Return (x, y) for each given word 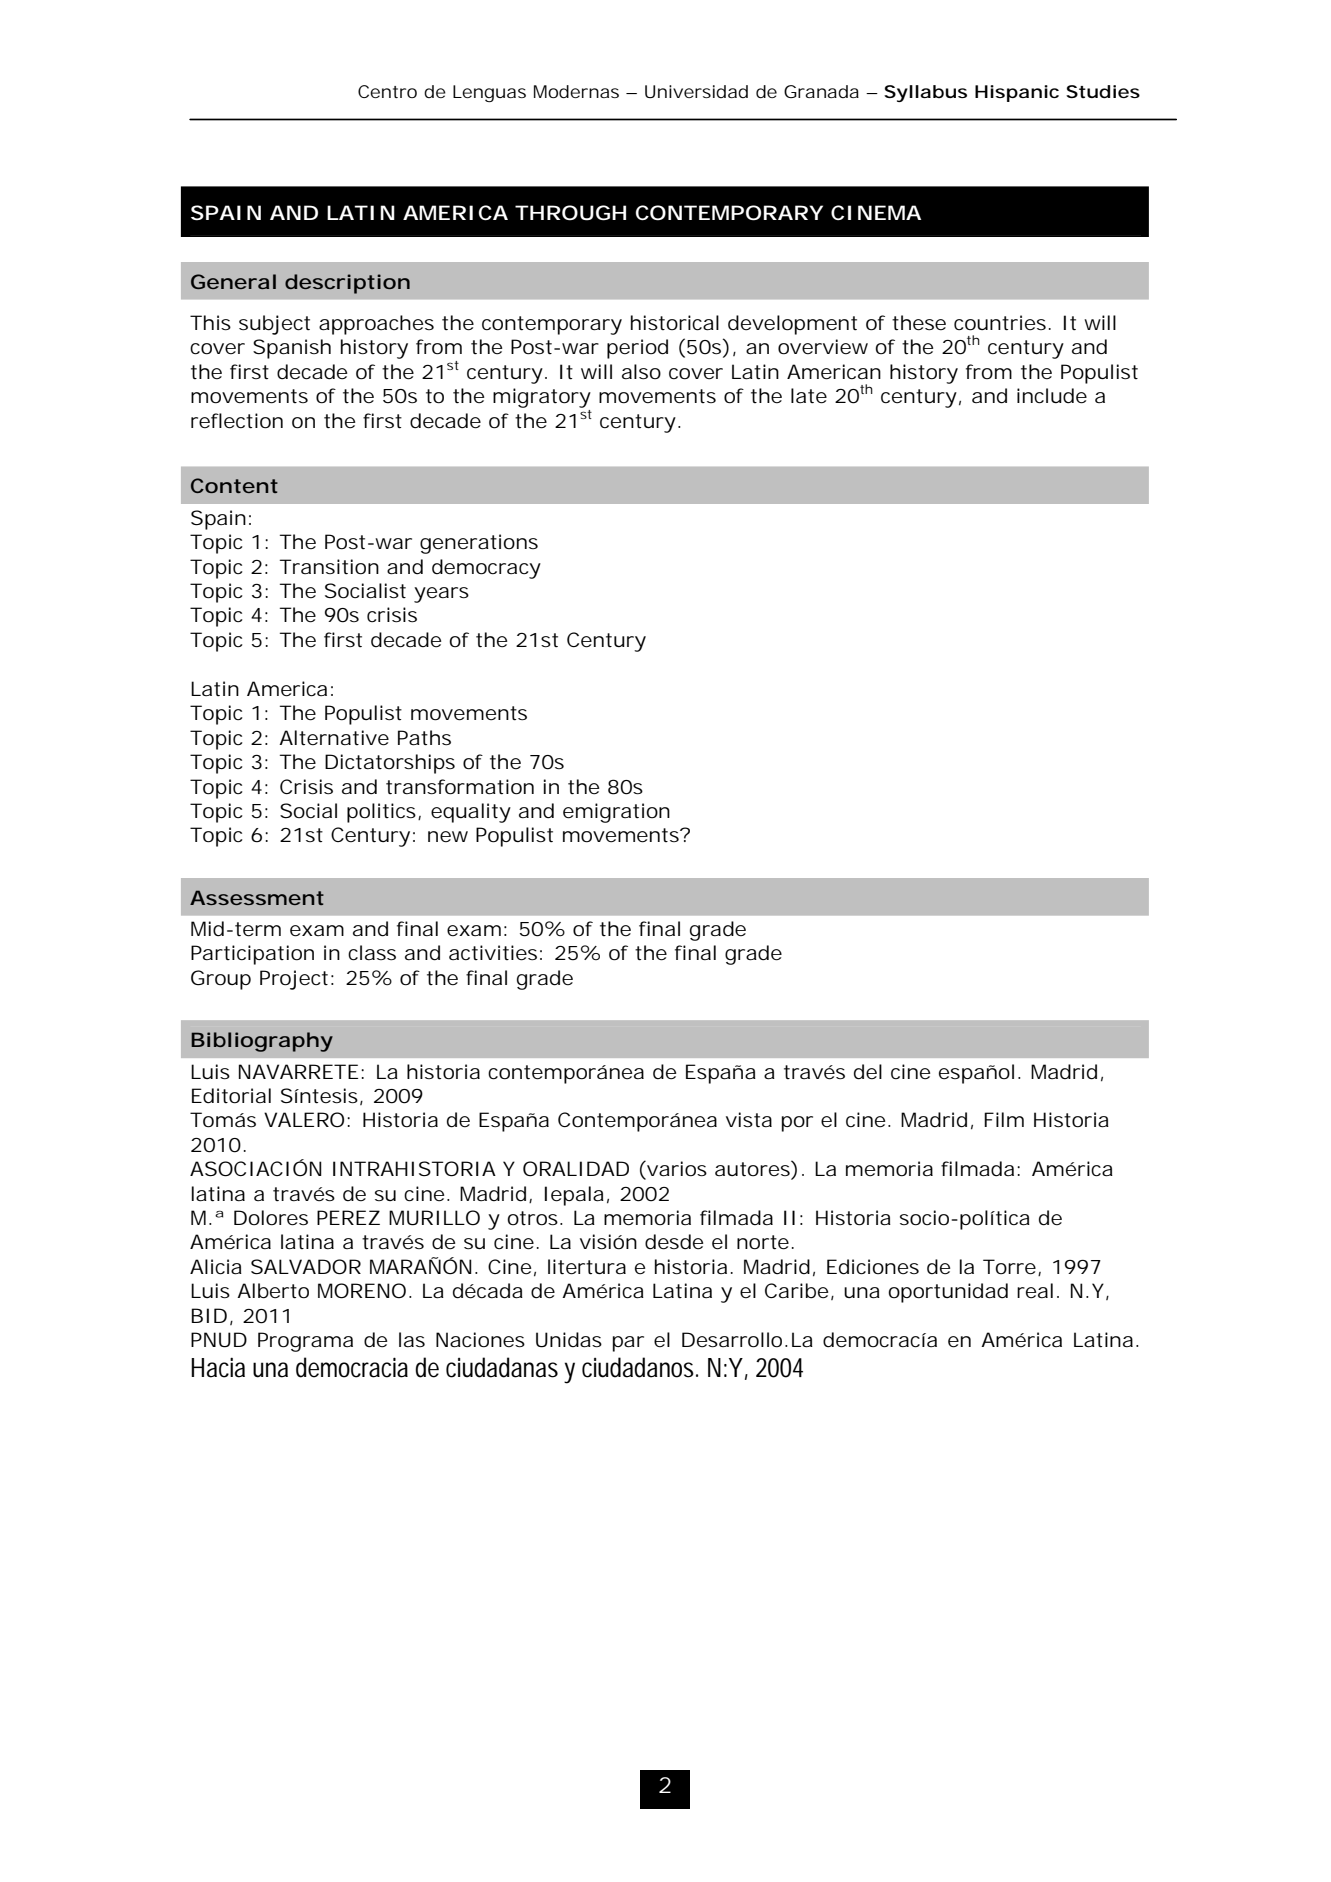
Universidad (696, 91)
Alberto (273, 1291)
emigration (616, 813)
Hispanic (1017, 93)
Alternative (334, 738)
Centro (387, 91)
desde (674, 1242)
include (1052, 396)
